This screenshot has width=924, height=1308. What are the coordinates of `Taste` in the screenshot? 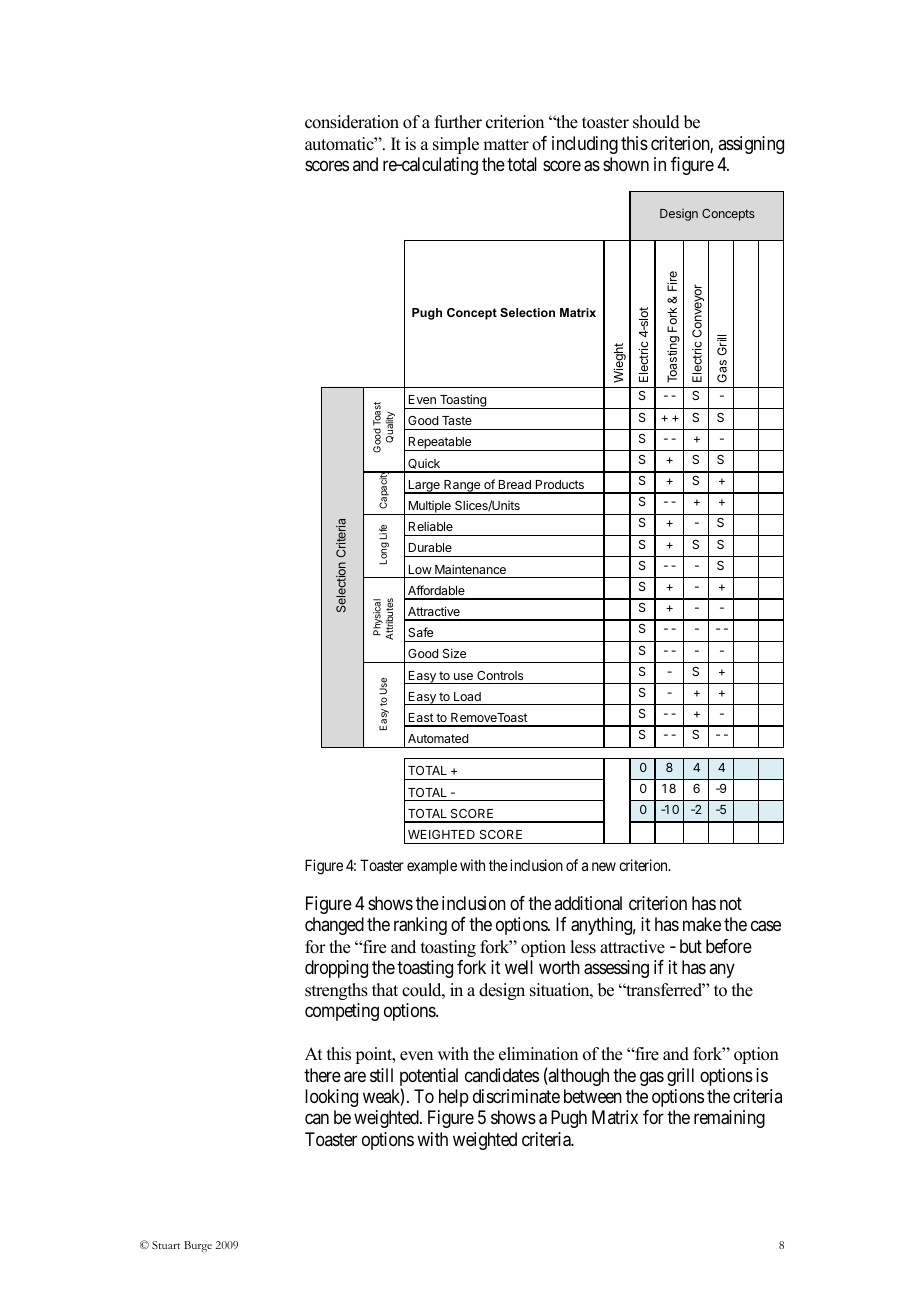 It's located at (457, 420).
